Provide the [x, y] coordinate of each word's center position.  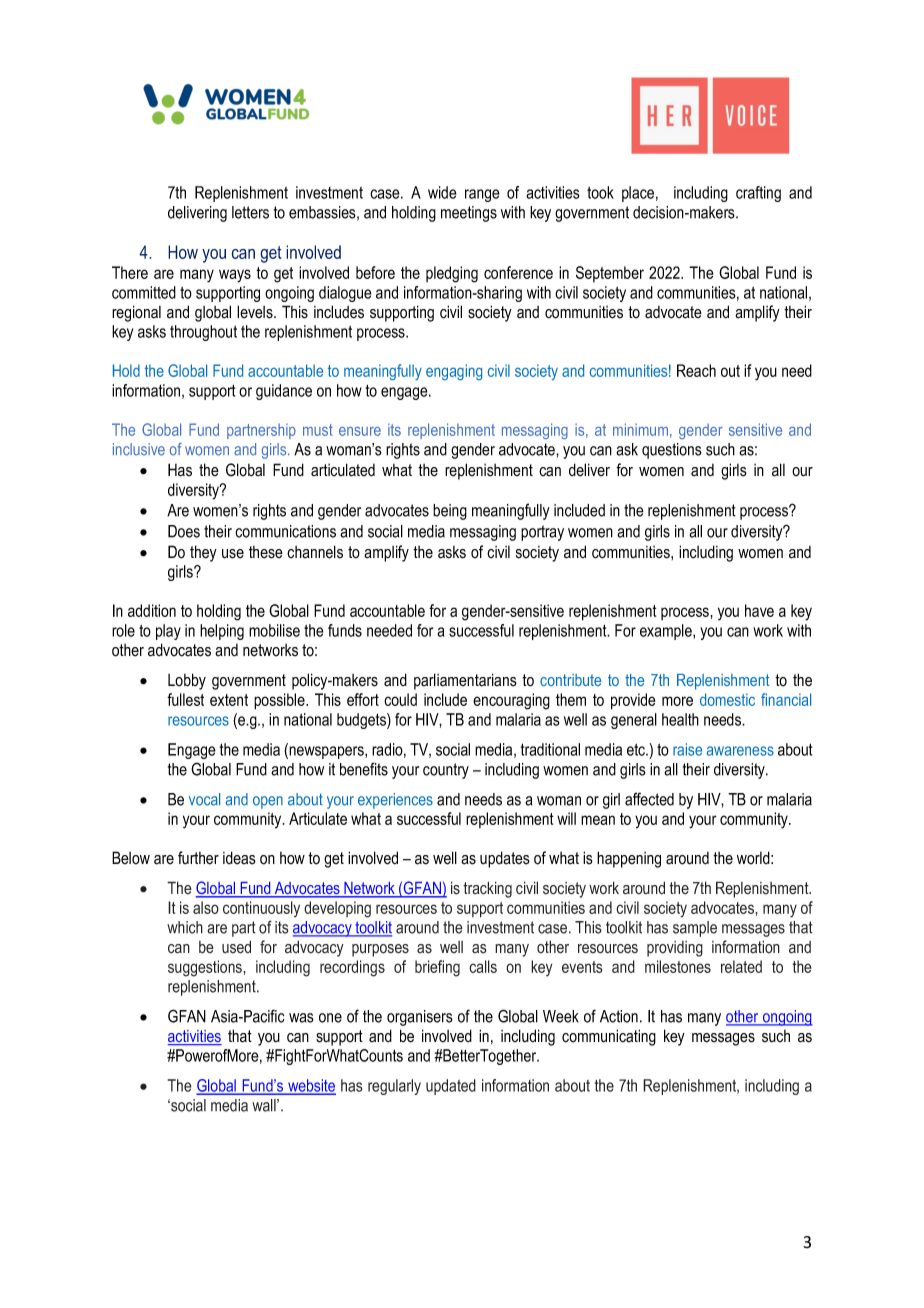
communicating [609, 1037]
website [311, 1086]
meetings [469, 214]
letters [250, 212]
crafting [758, 194]
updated [451, 1087]
